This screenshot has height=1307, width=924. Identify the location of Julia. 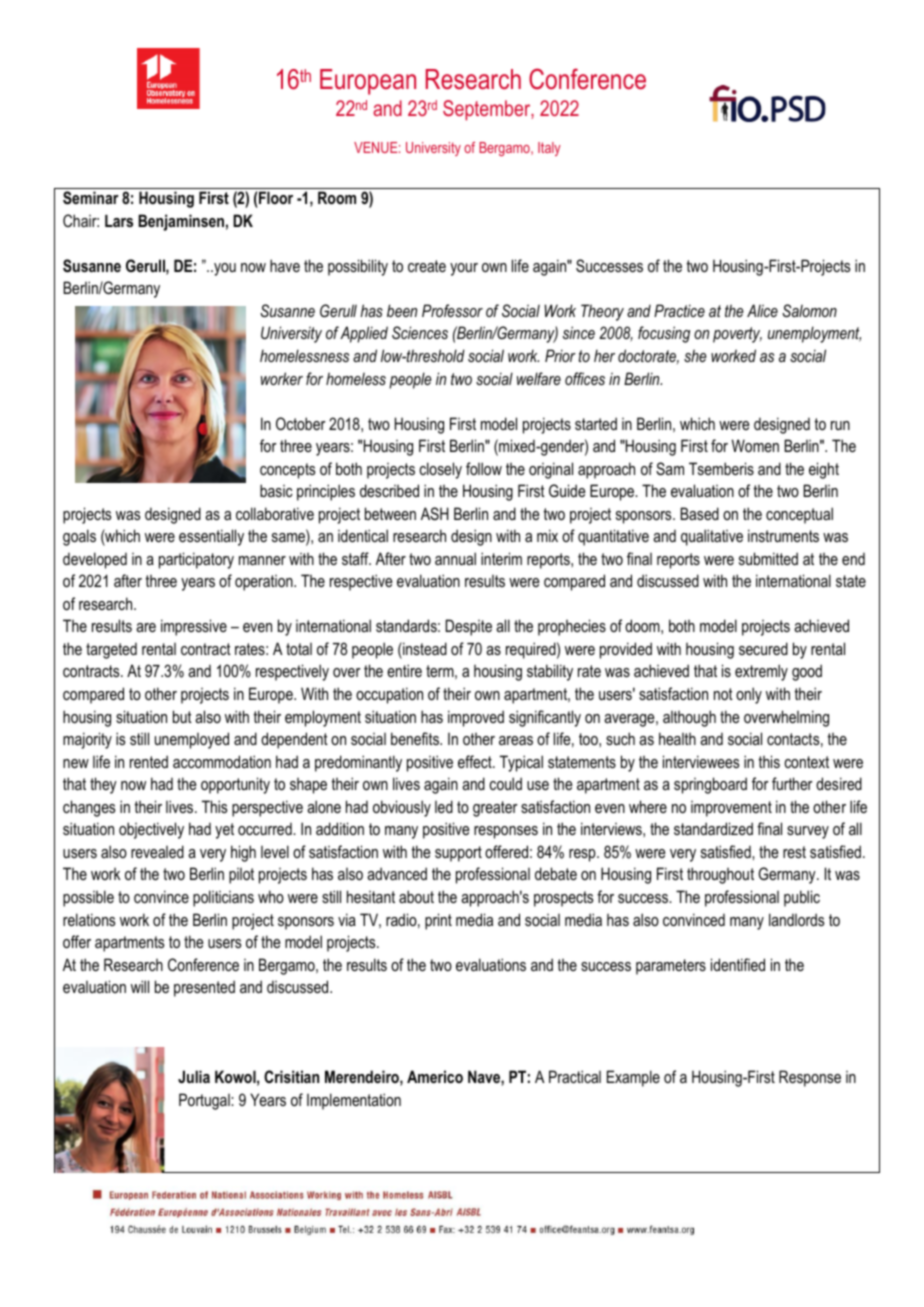
(194, 1076).
